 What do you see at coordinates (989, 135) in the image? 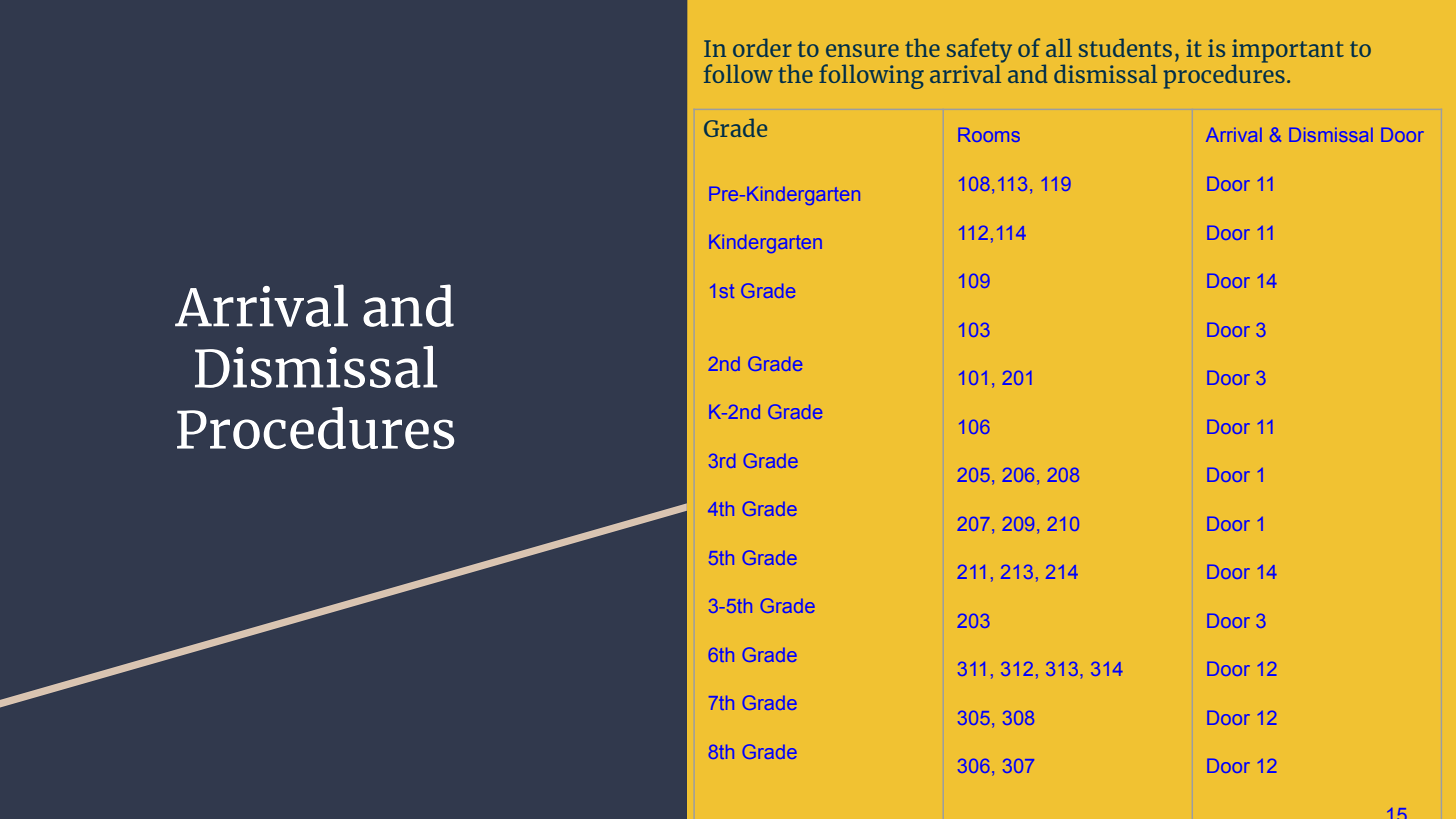
I see `Rooms` at bounding box center [989, 135].
